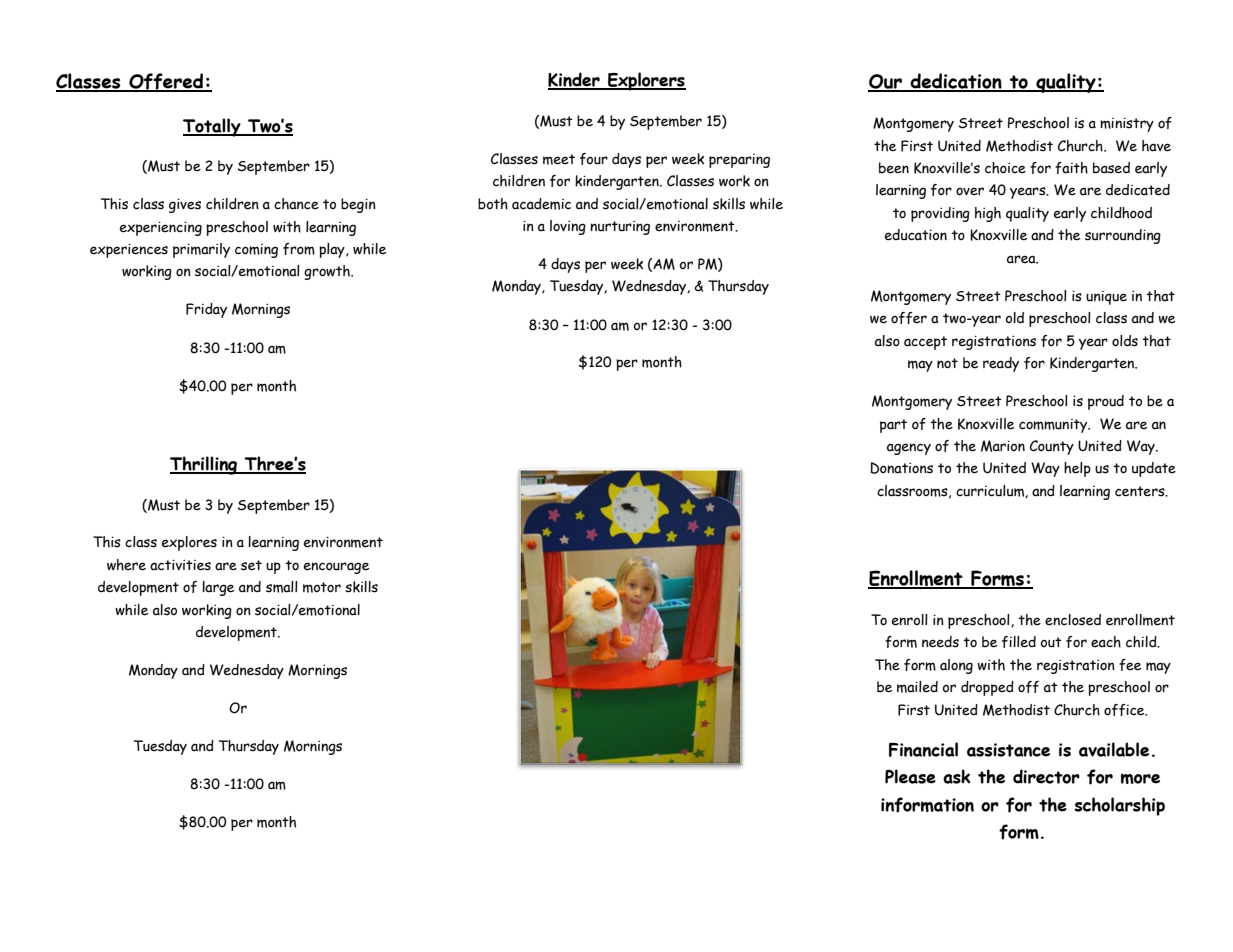  I want to click on Thrilling, so click(205, 465).
